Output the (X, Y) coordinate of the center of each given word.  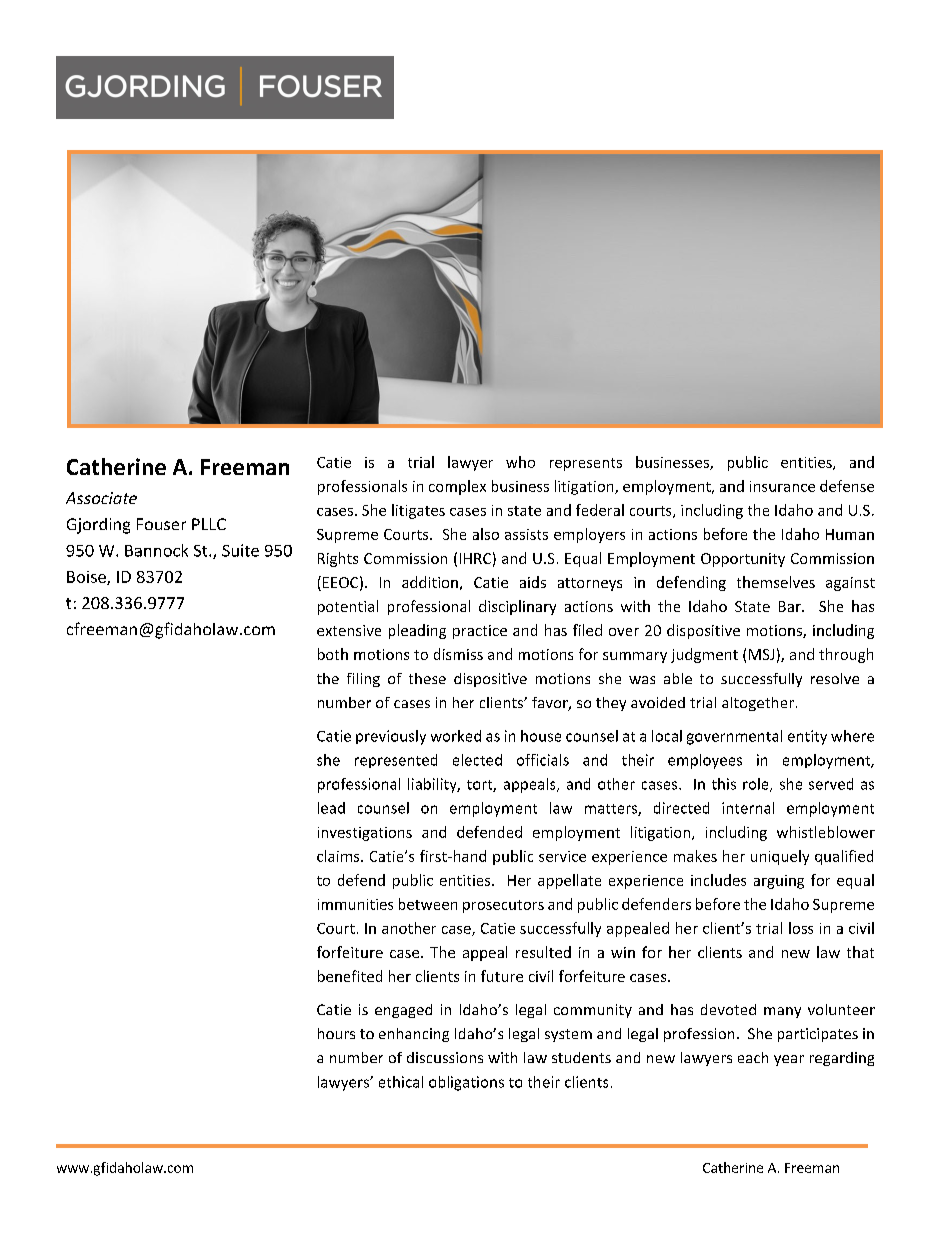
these (427, 678)
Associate (101, 498)
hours (336, 1033)
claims (339, 856)
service (562, 856)
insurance (782, 486)
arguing (779, 882)
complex (457, 487)
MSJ (761, 654)
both (333, 654)
